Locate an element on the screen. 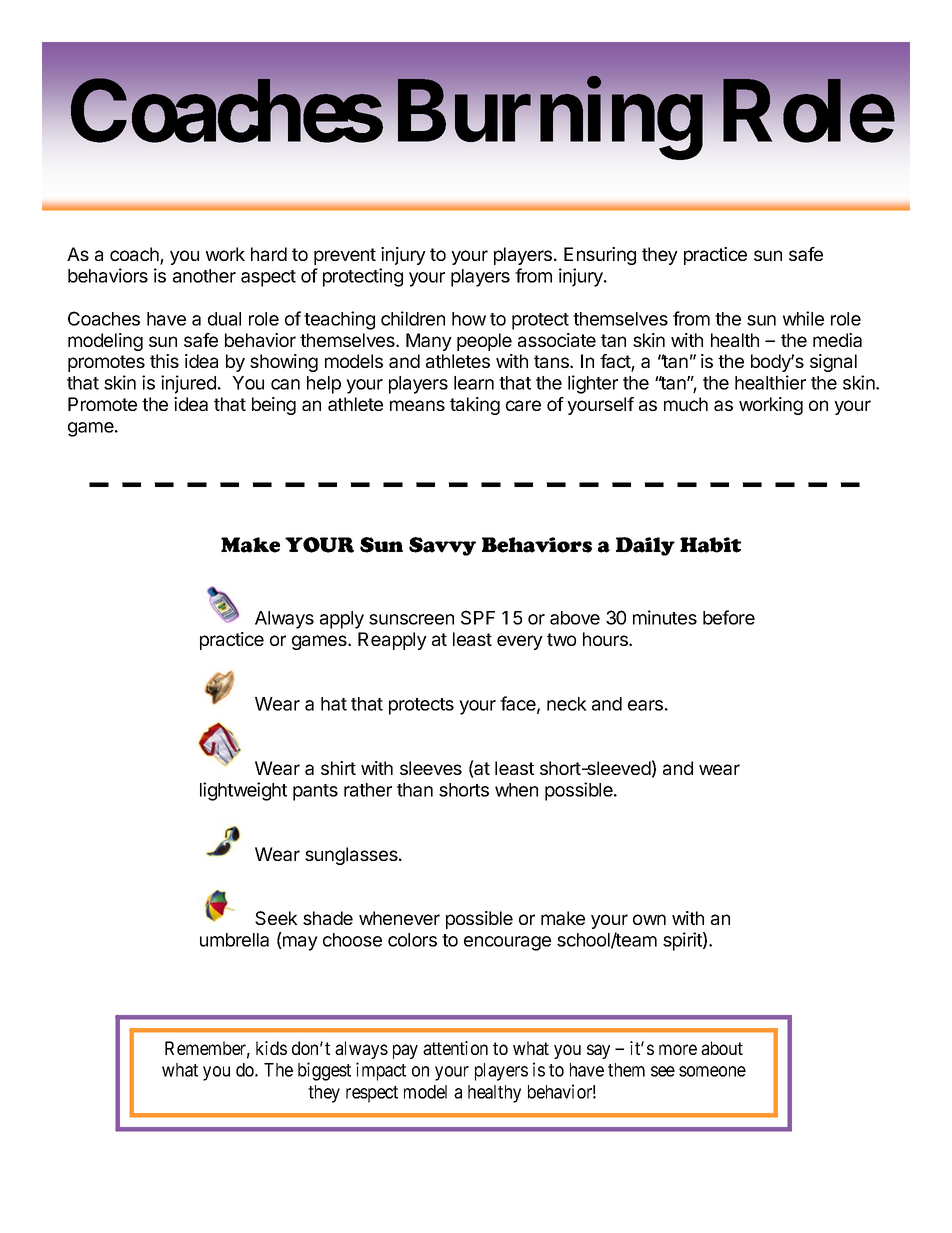 This screenshot has height=1233, width=952. every is located at coordinates (520, 642).
